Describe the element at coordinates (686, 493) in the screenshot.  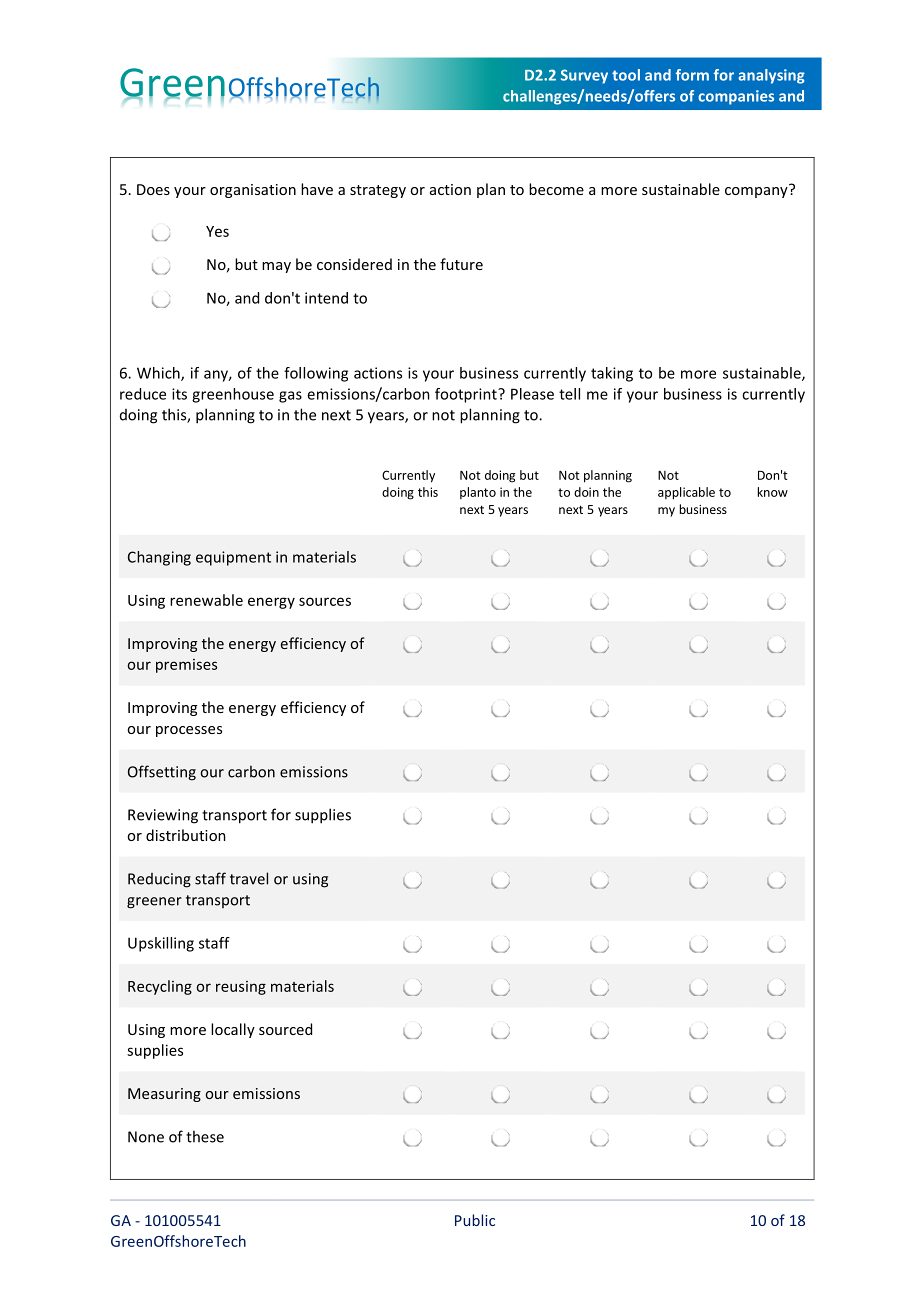
I see `applicable` at that location.
